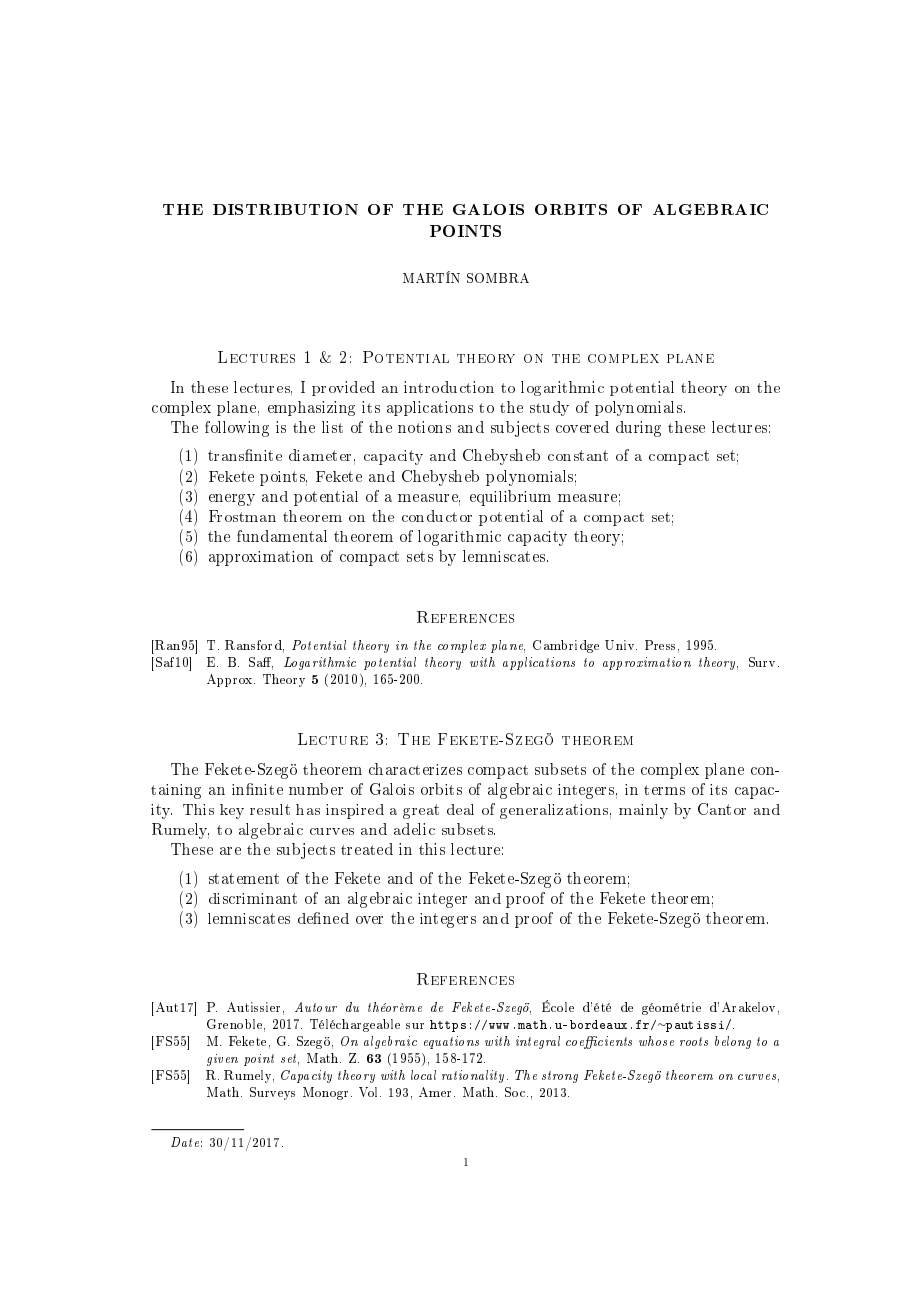 This screenshot has height=1308, width=924. What do you see at coordinates (638, 429) in the screenshot?
I see `during` at bounding box center [638, 429].
